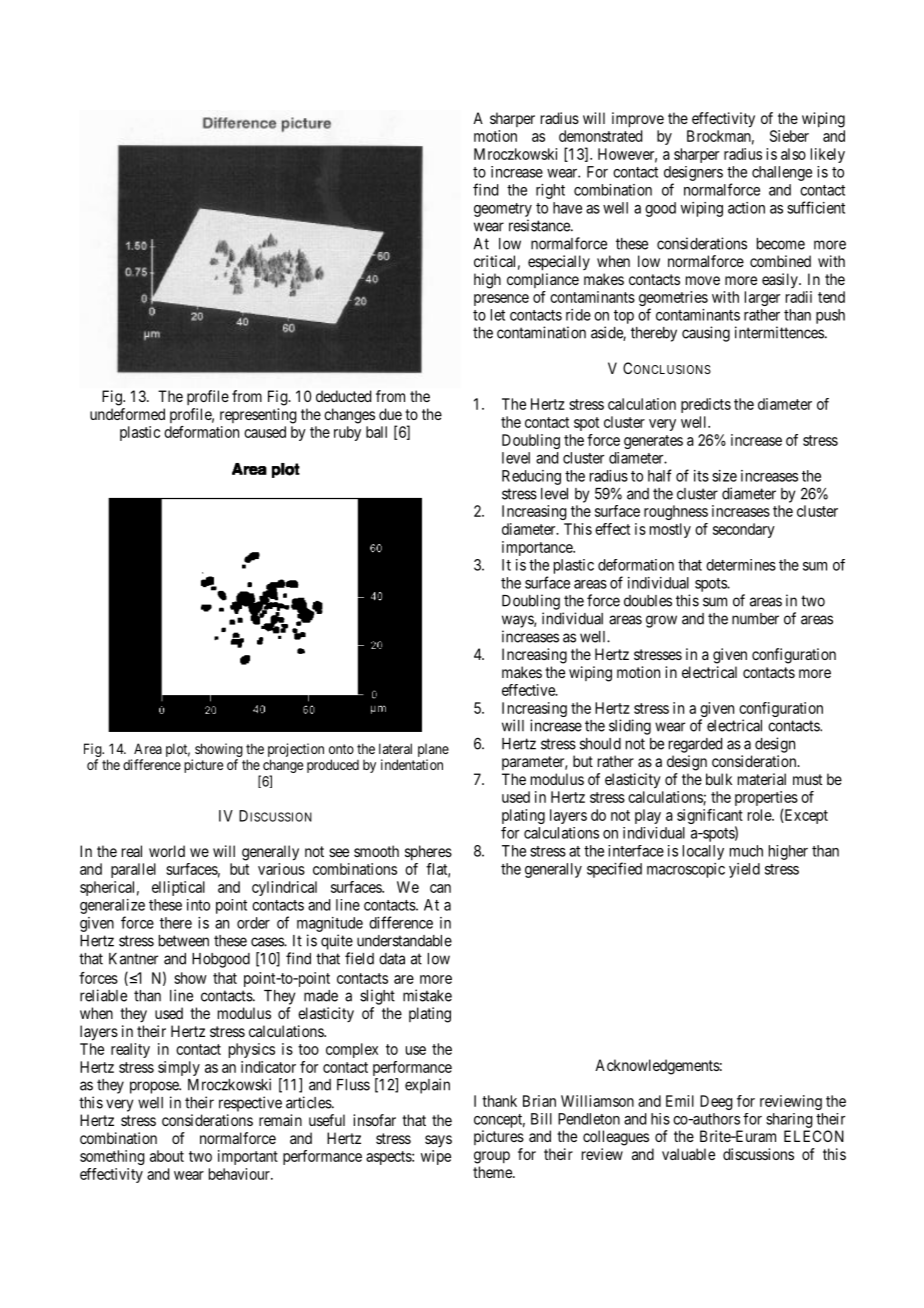 This screenshot has height=1308, width=924. I want to click on yield, so click(744, 870).
